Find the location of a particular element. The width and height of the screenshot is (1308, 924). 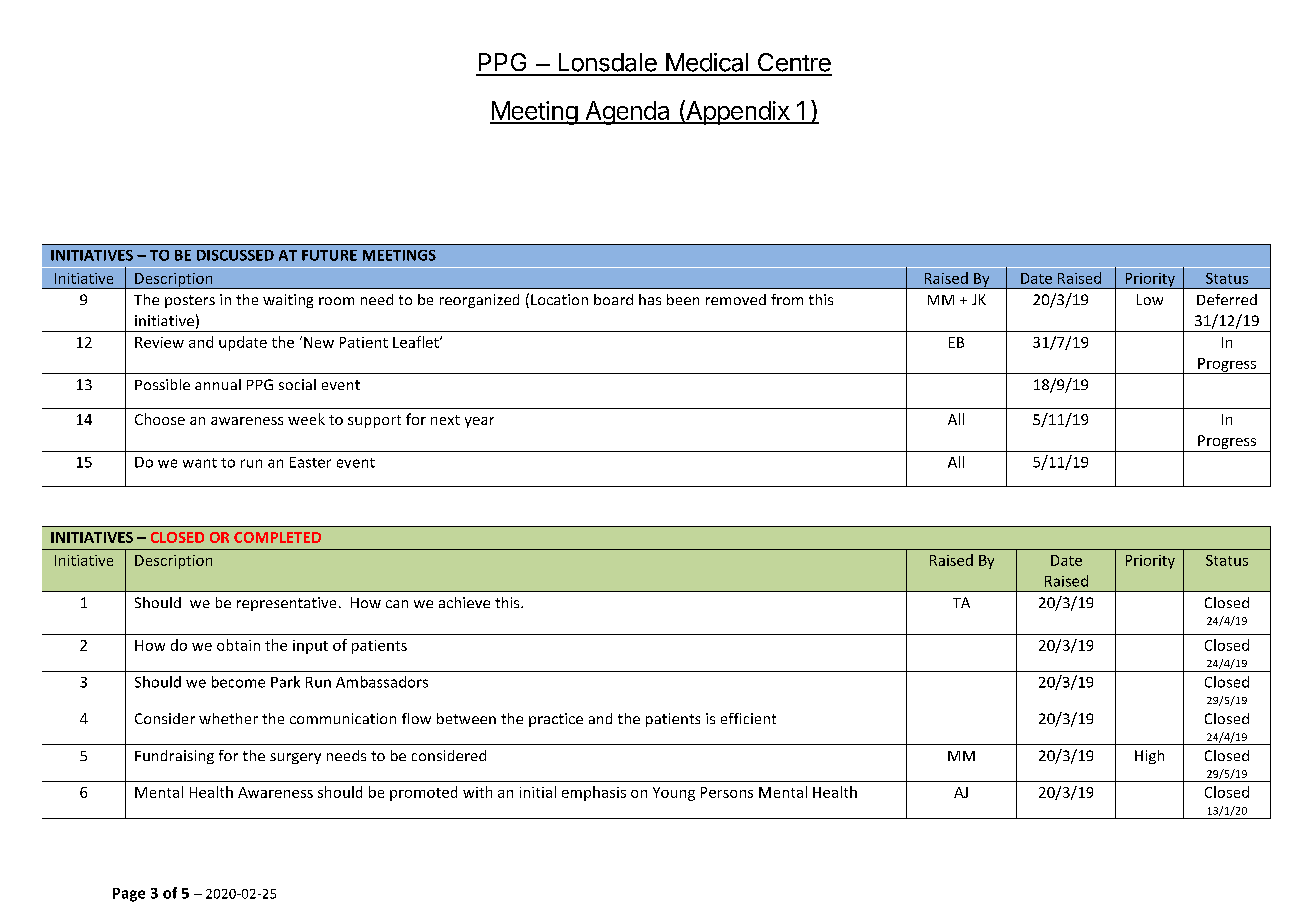

year is located at coordinates (479, 422).
